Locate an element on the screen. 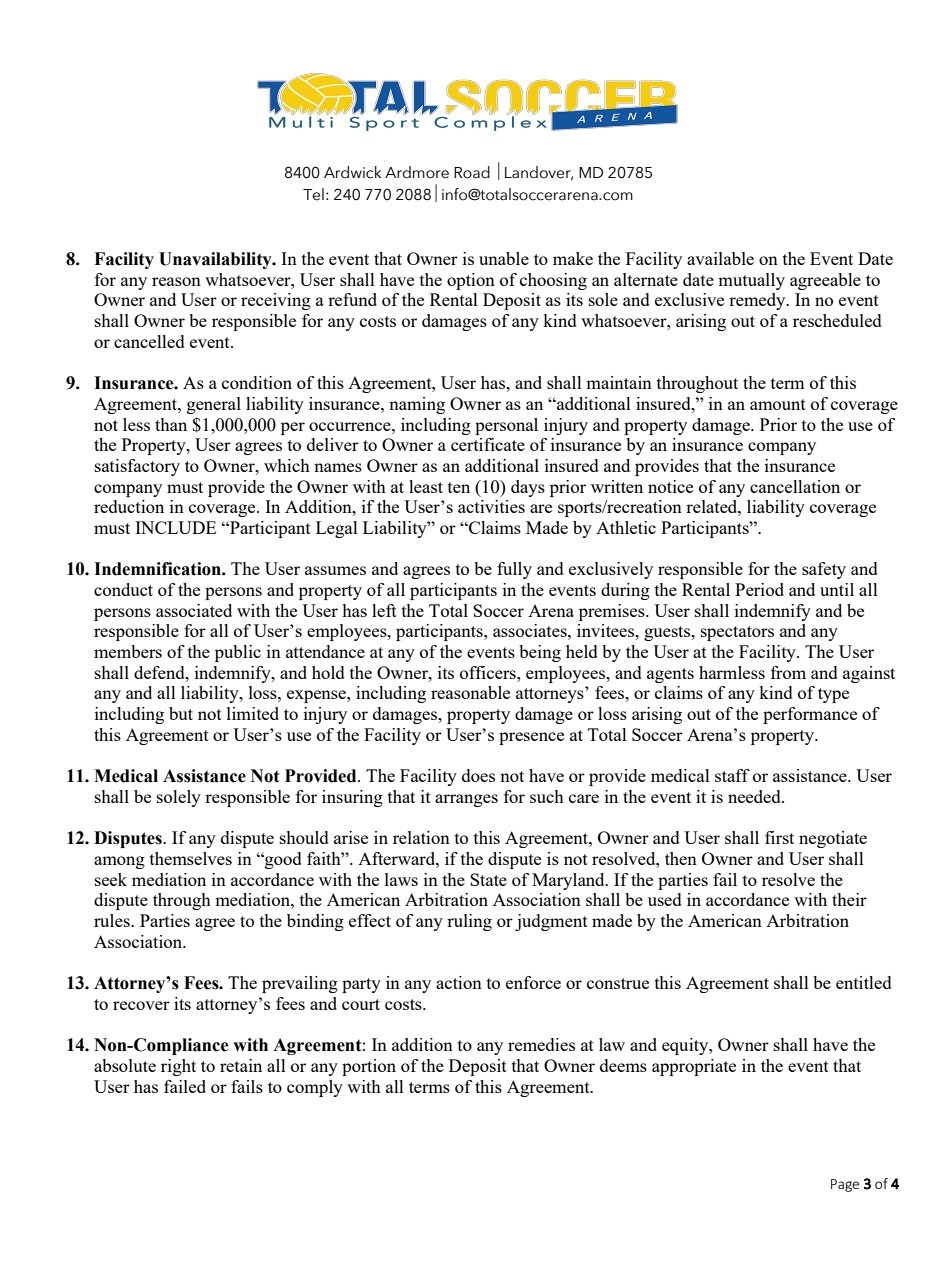 This screenshot has height=1272, width=952. public is located at coordinates (238, 653).
